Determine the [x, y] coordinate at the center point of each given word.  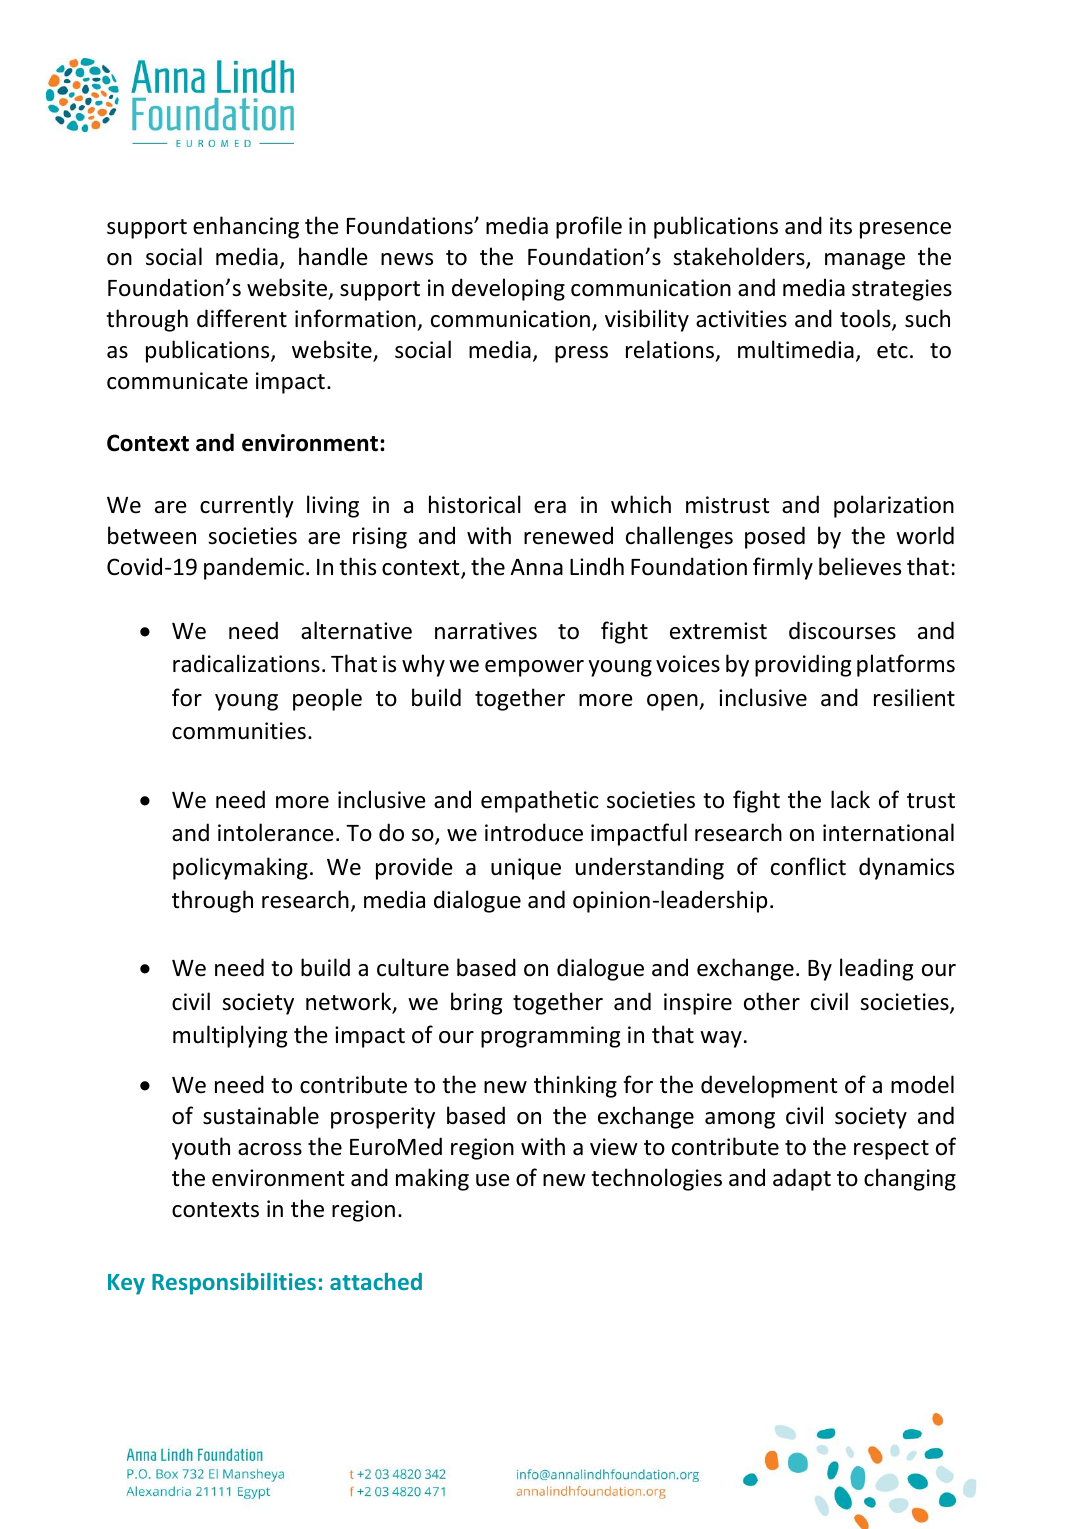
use [493, 1180]
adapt [802, 1179]
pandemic [254, 568]
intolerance [276, 832]
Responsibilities [234, 1284]
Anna [536, 567]
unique [526, 869]
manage [865, 261]
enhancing [246, 227]
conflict [808, 866]
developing [508, 289]
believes [860, 566]
